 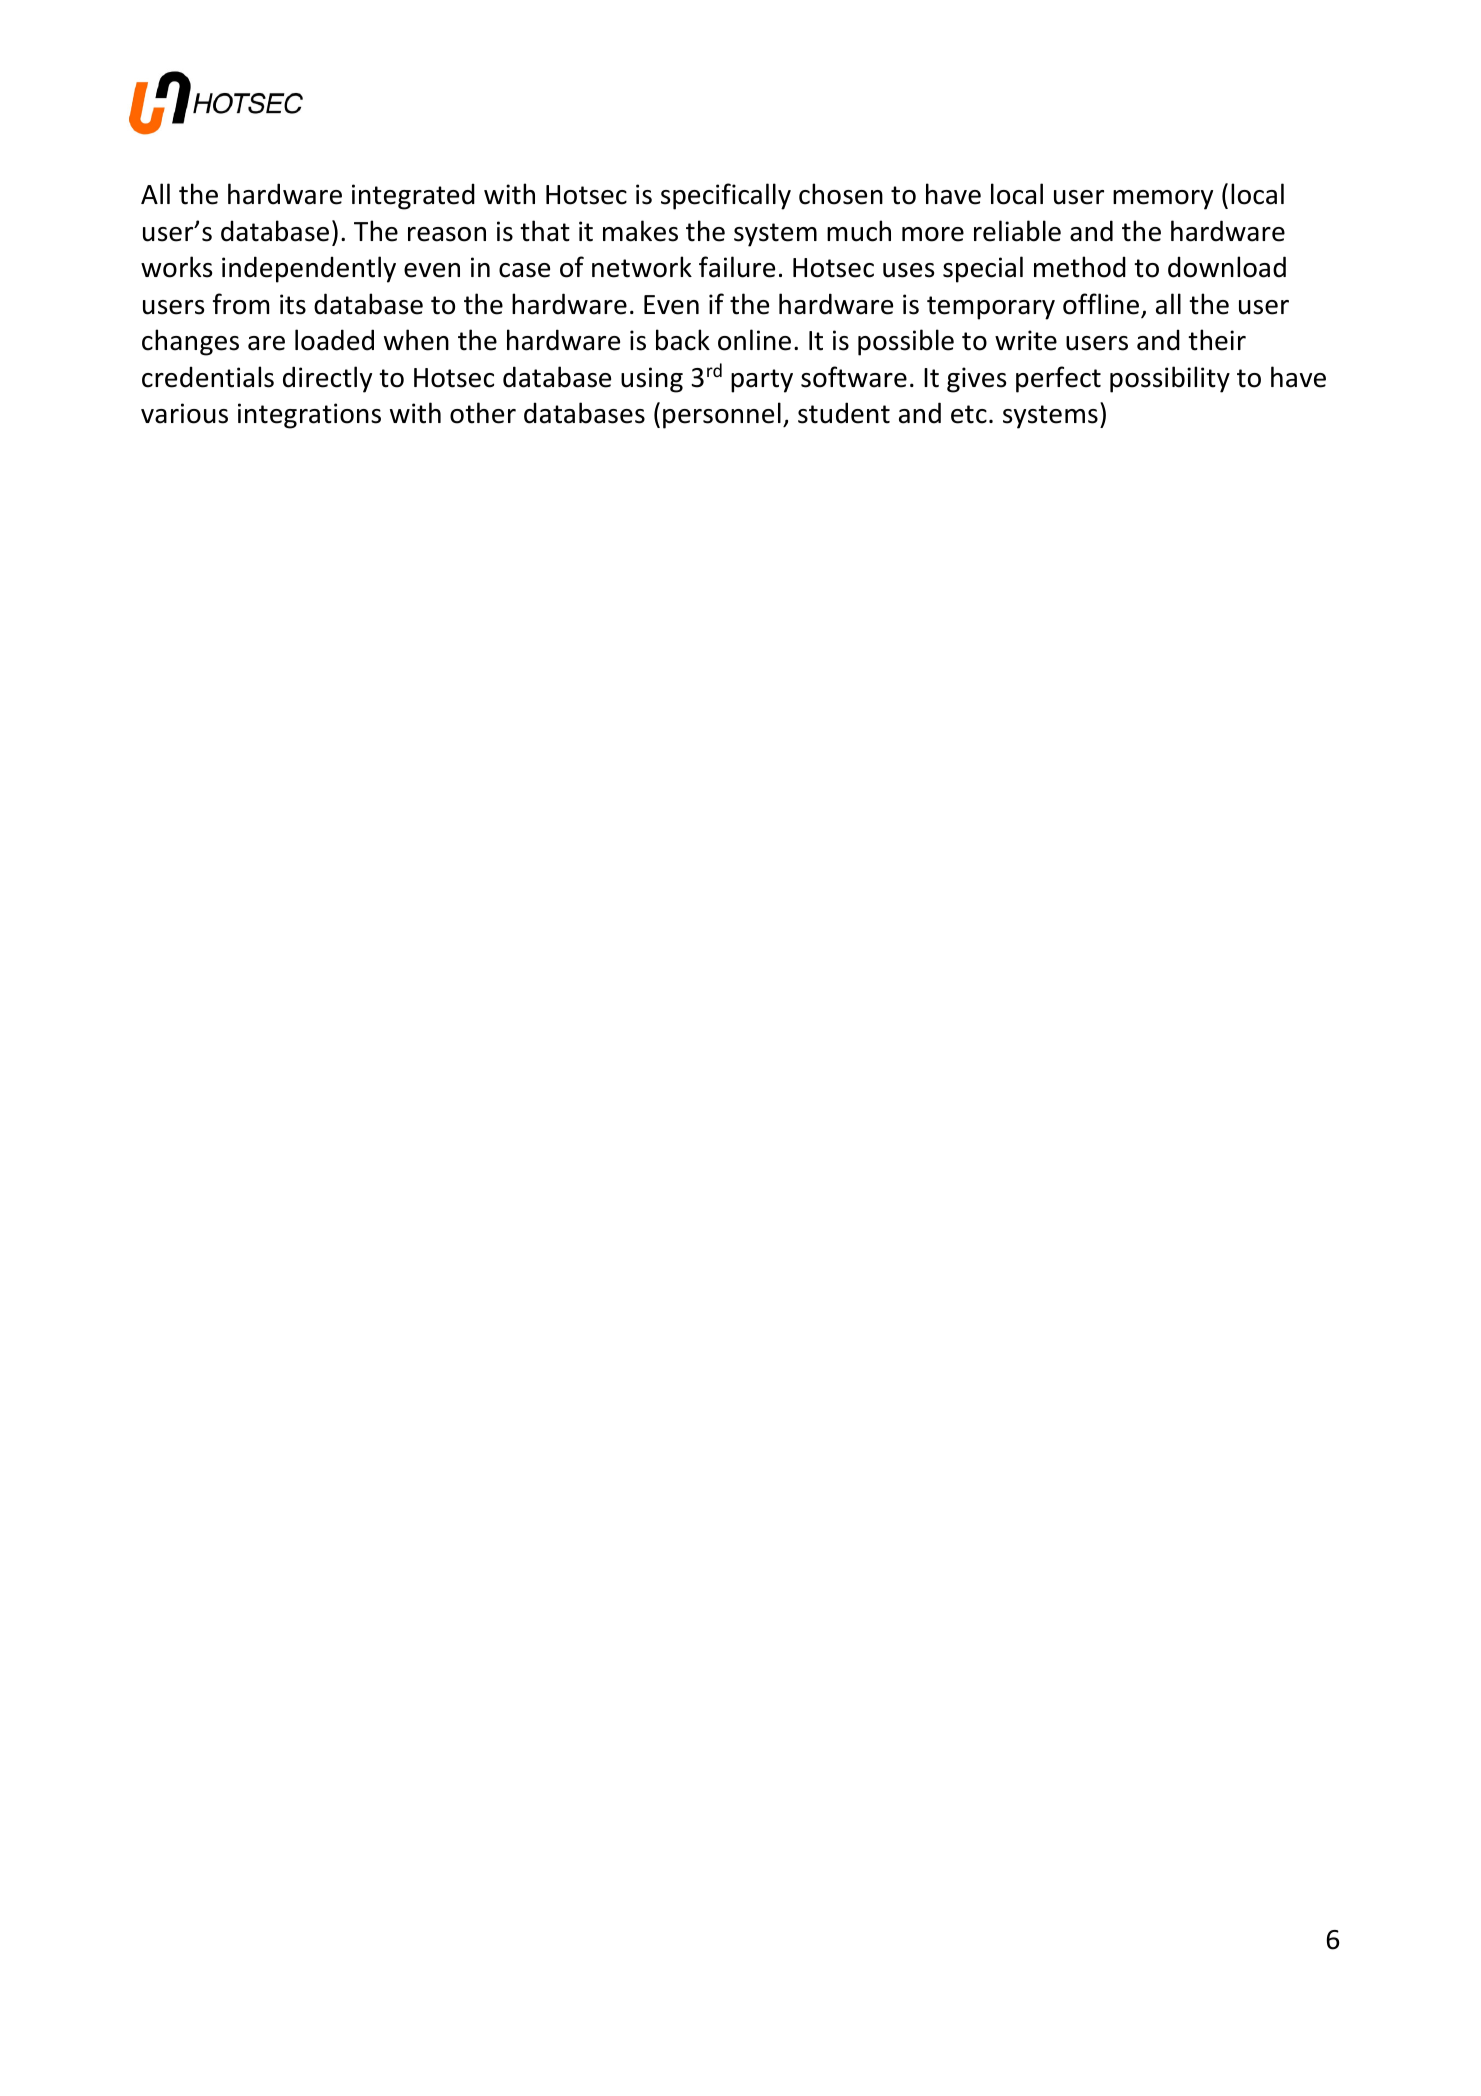 What do you see at coordinates (309, 416) in the document?
I see `integrations` at bounding box center [309, 416].
